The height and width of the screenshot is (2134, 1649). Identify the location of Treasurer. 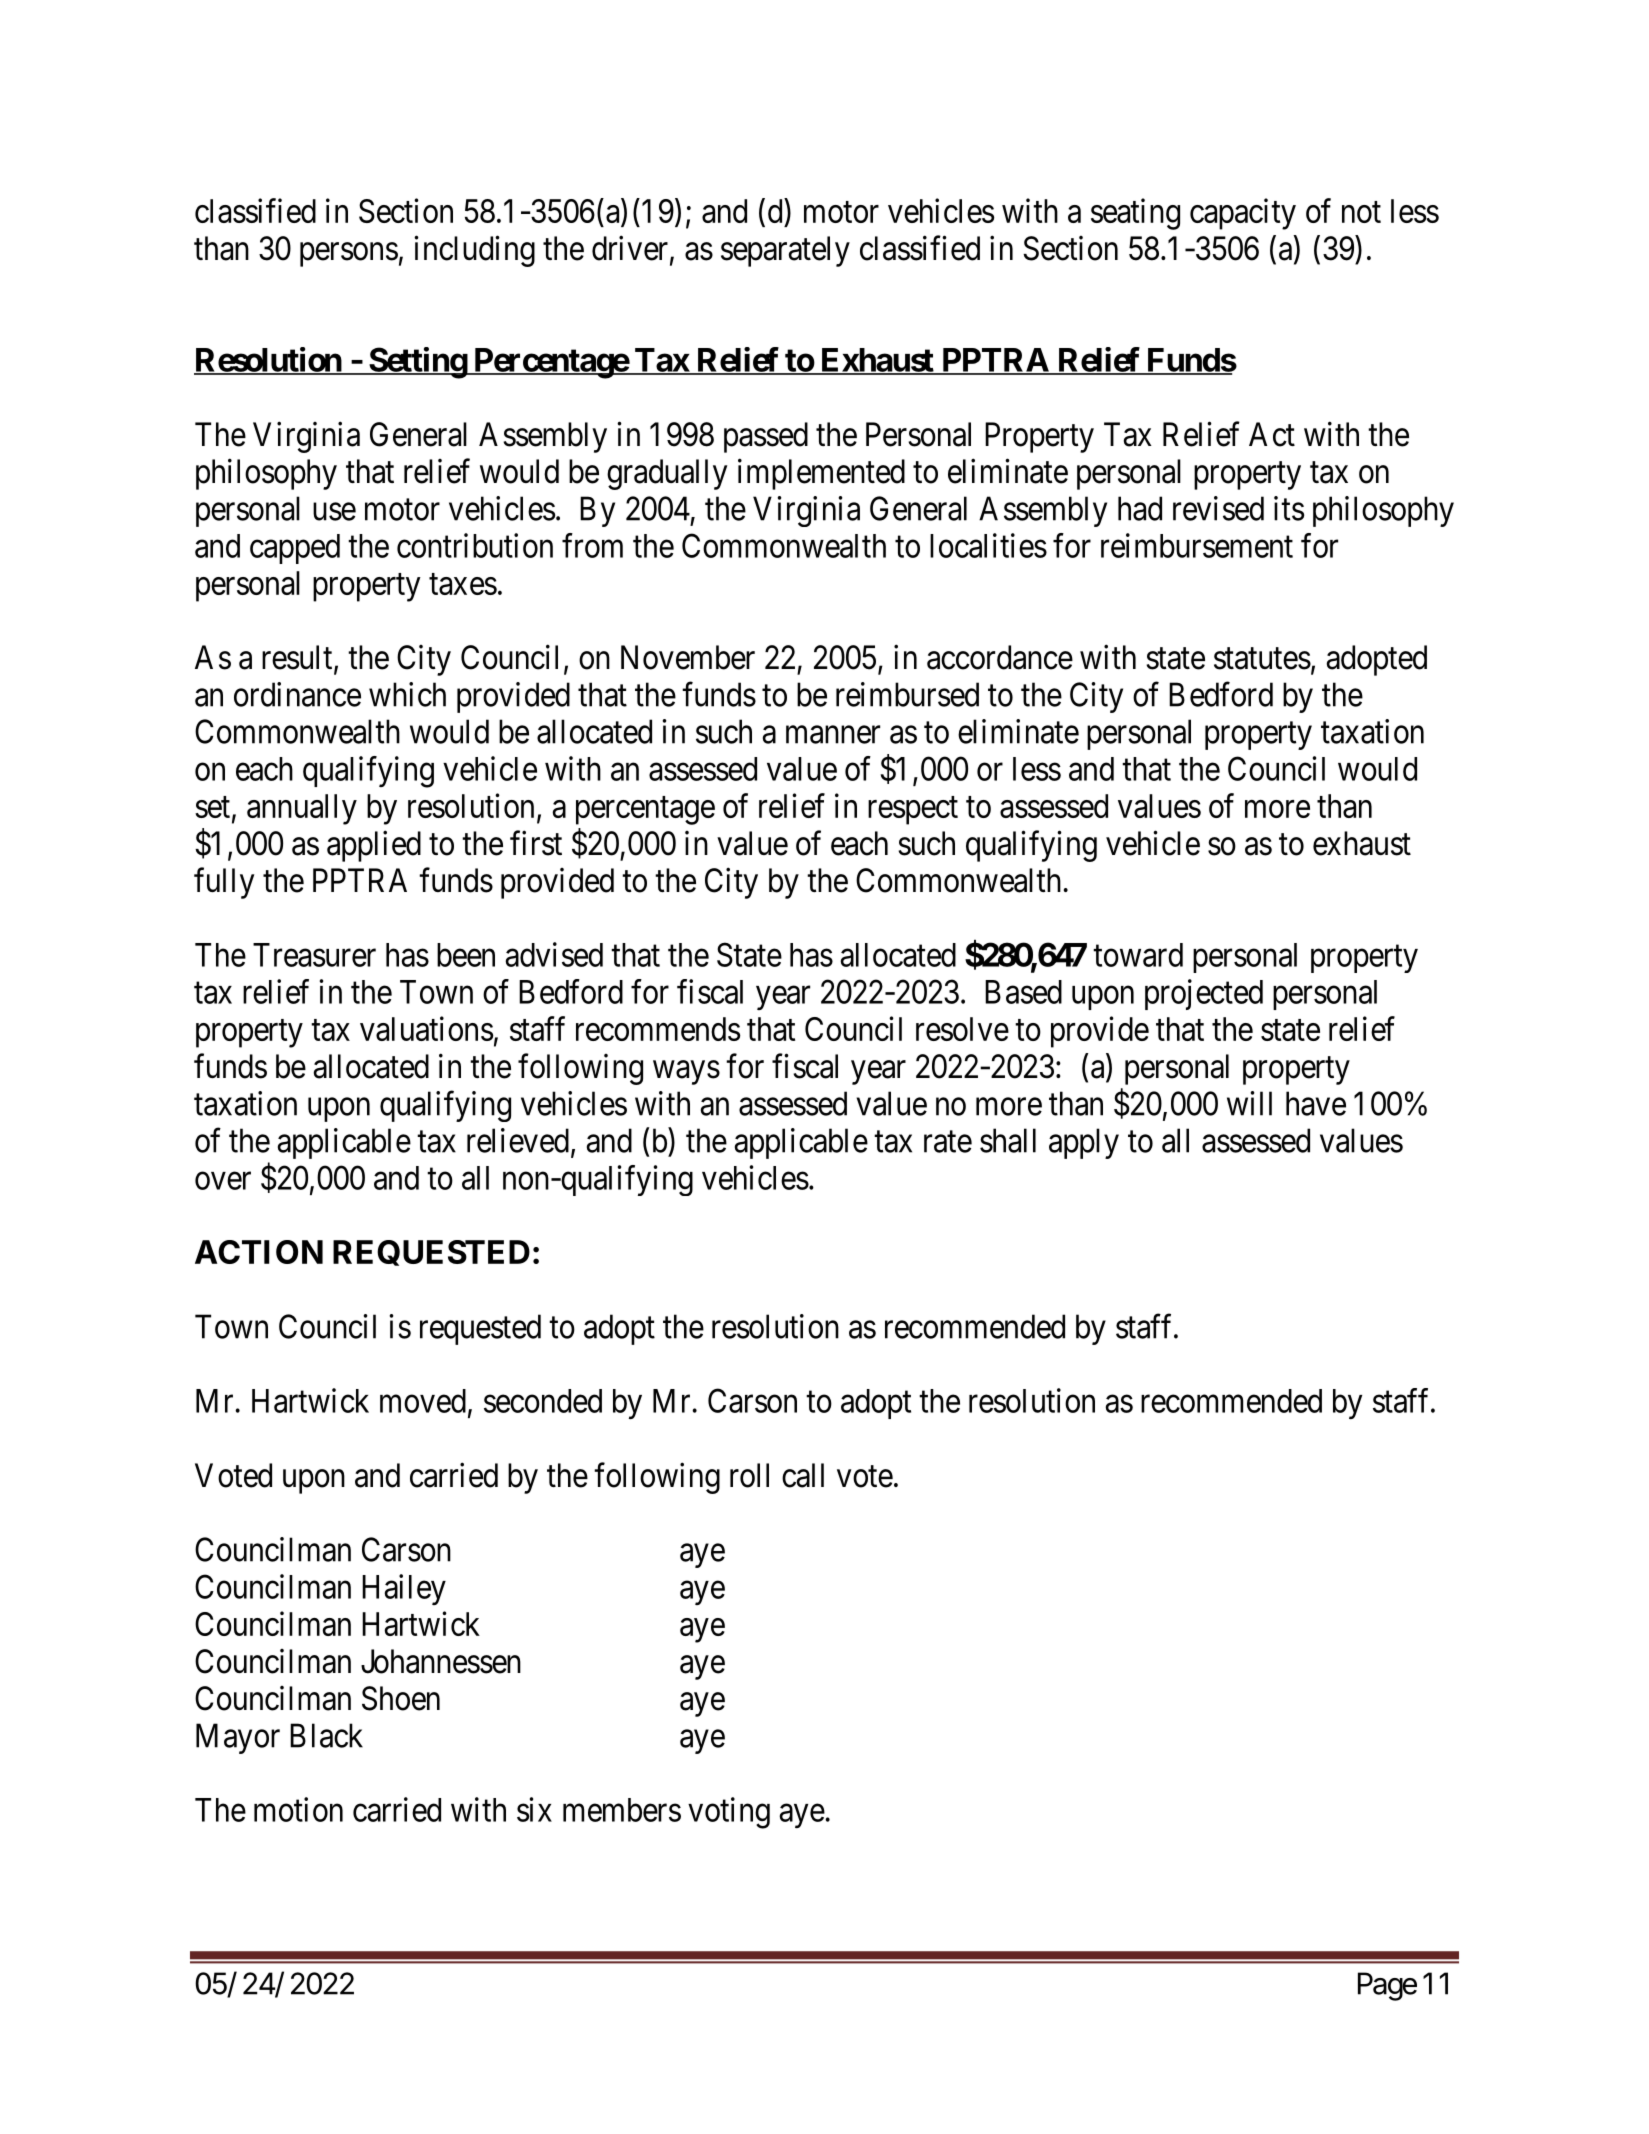
(314, 955).
